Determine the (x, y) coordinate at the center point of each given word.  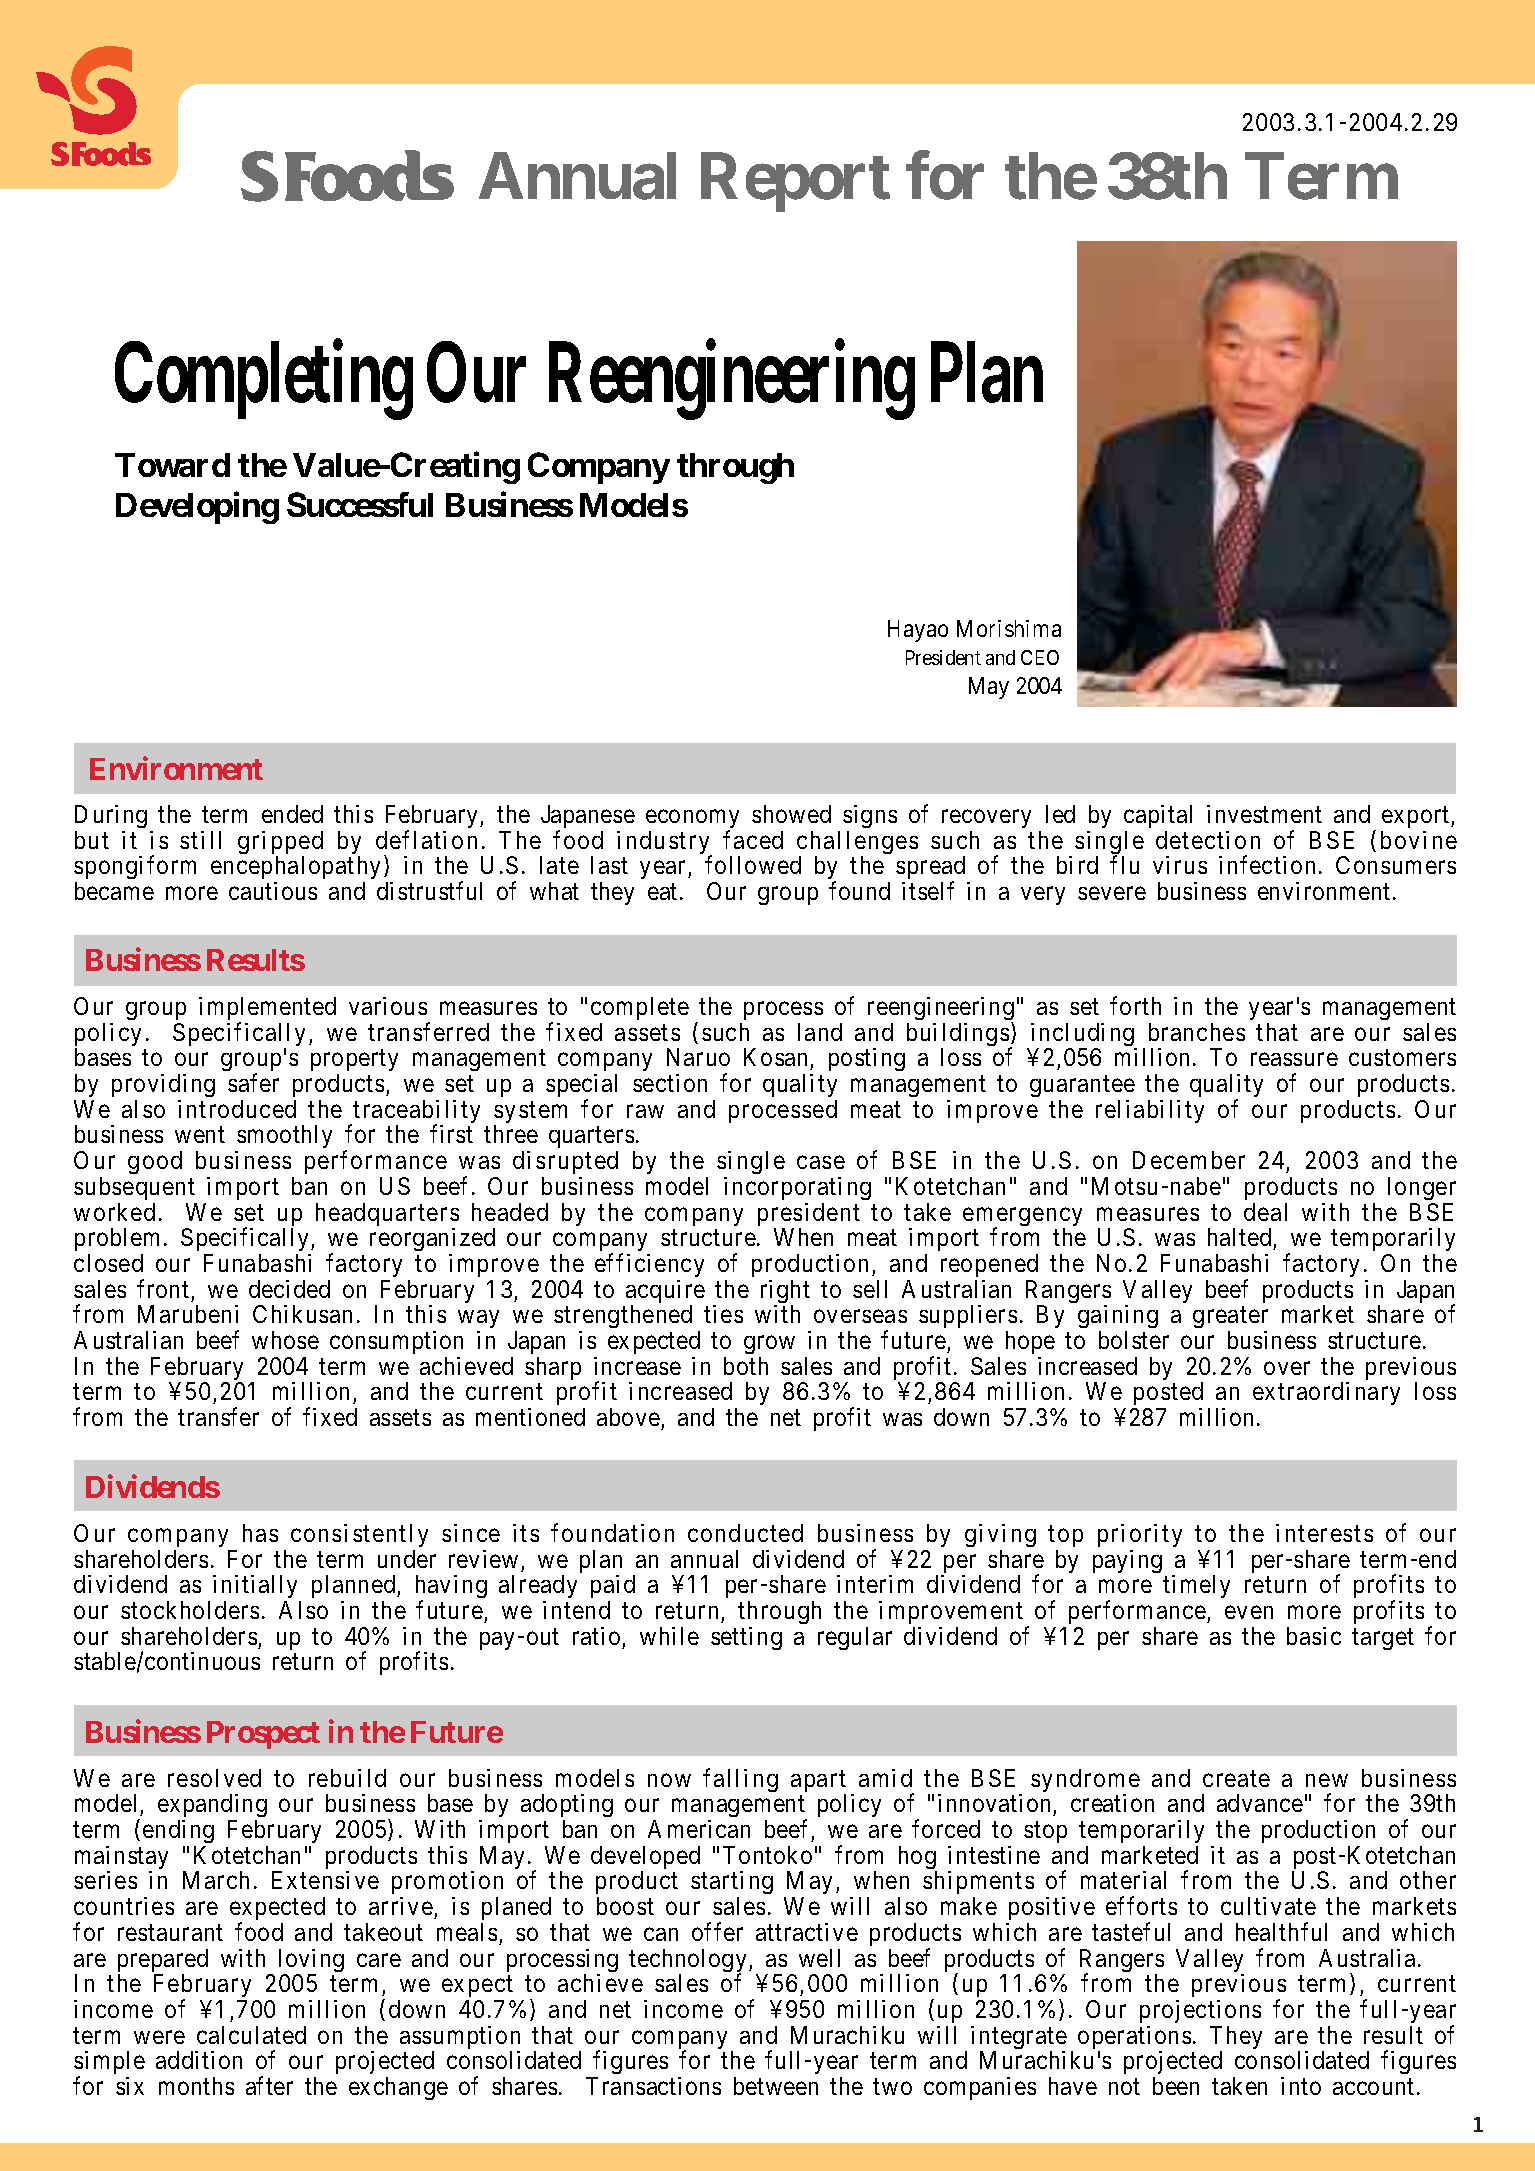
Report (795, 183)
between (776, 2086)
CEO (1040, 657)
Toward (172, 465)
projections (1200, 2011)
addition (199, 2060)
